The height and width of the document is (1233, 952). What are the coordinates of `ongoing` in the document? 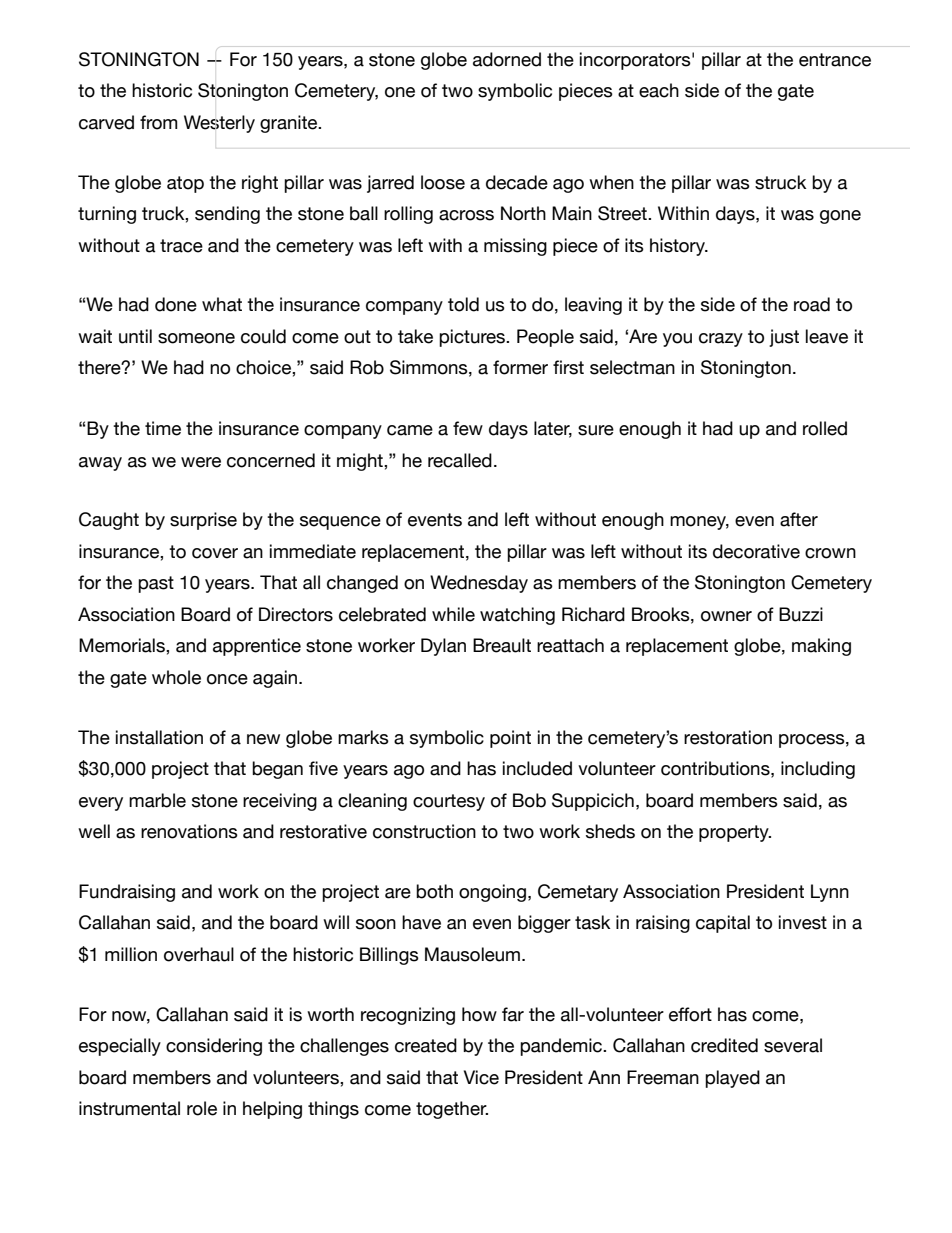 It's located at (492, 893).
